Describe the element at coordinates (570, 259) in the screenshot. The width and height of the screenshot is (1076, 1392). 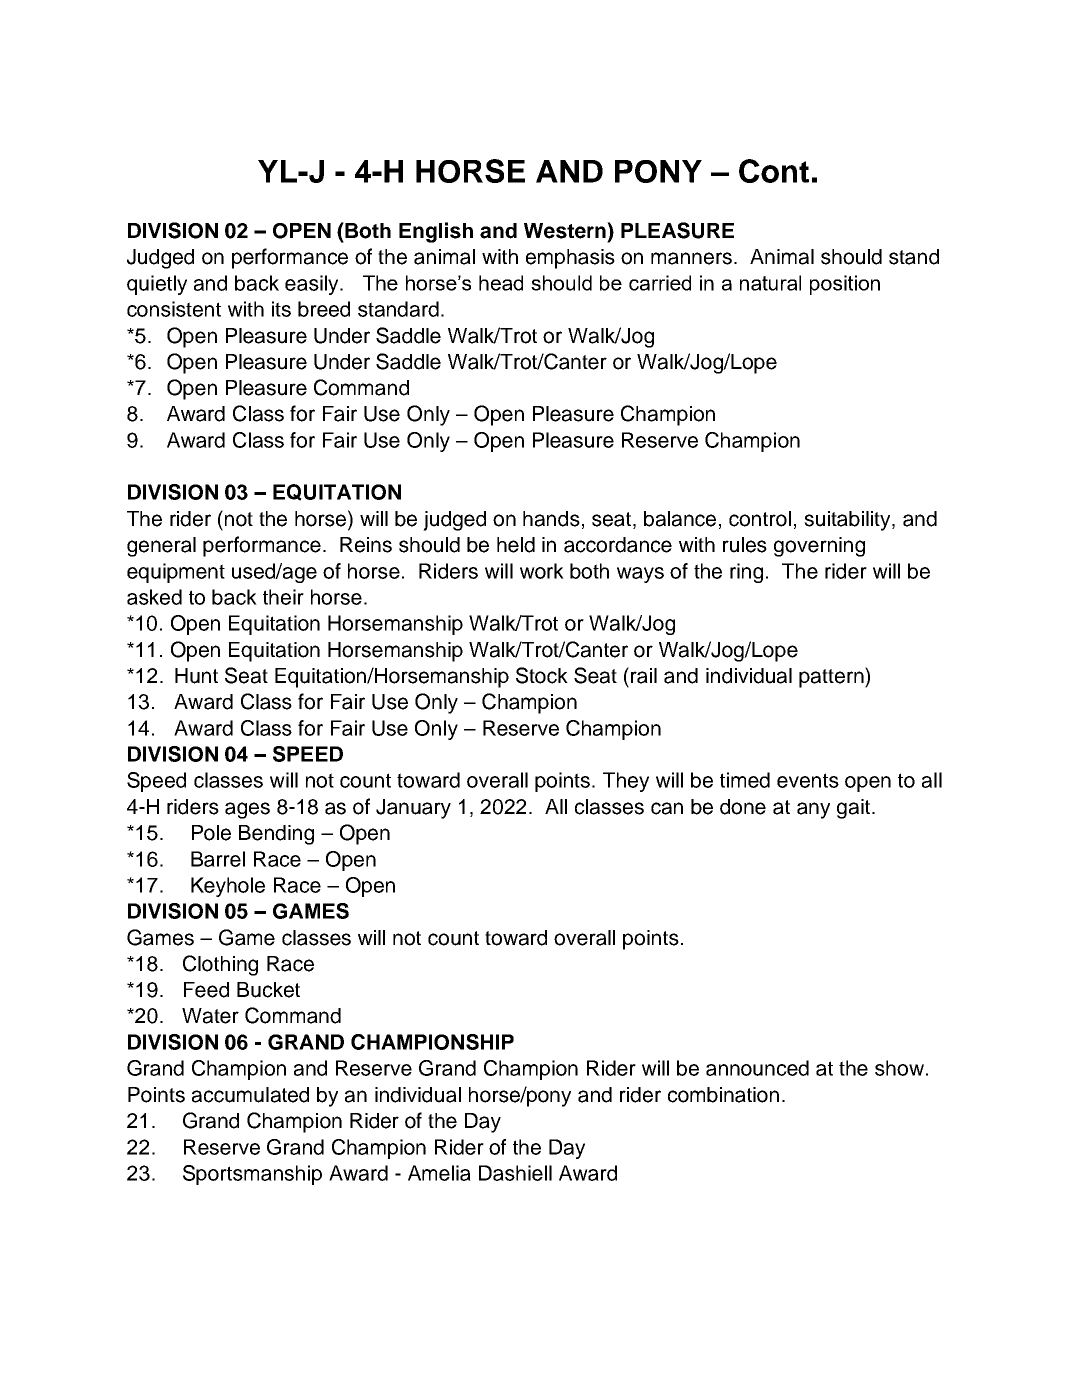
I see `emphasis` at that location.
